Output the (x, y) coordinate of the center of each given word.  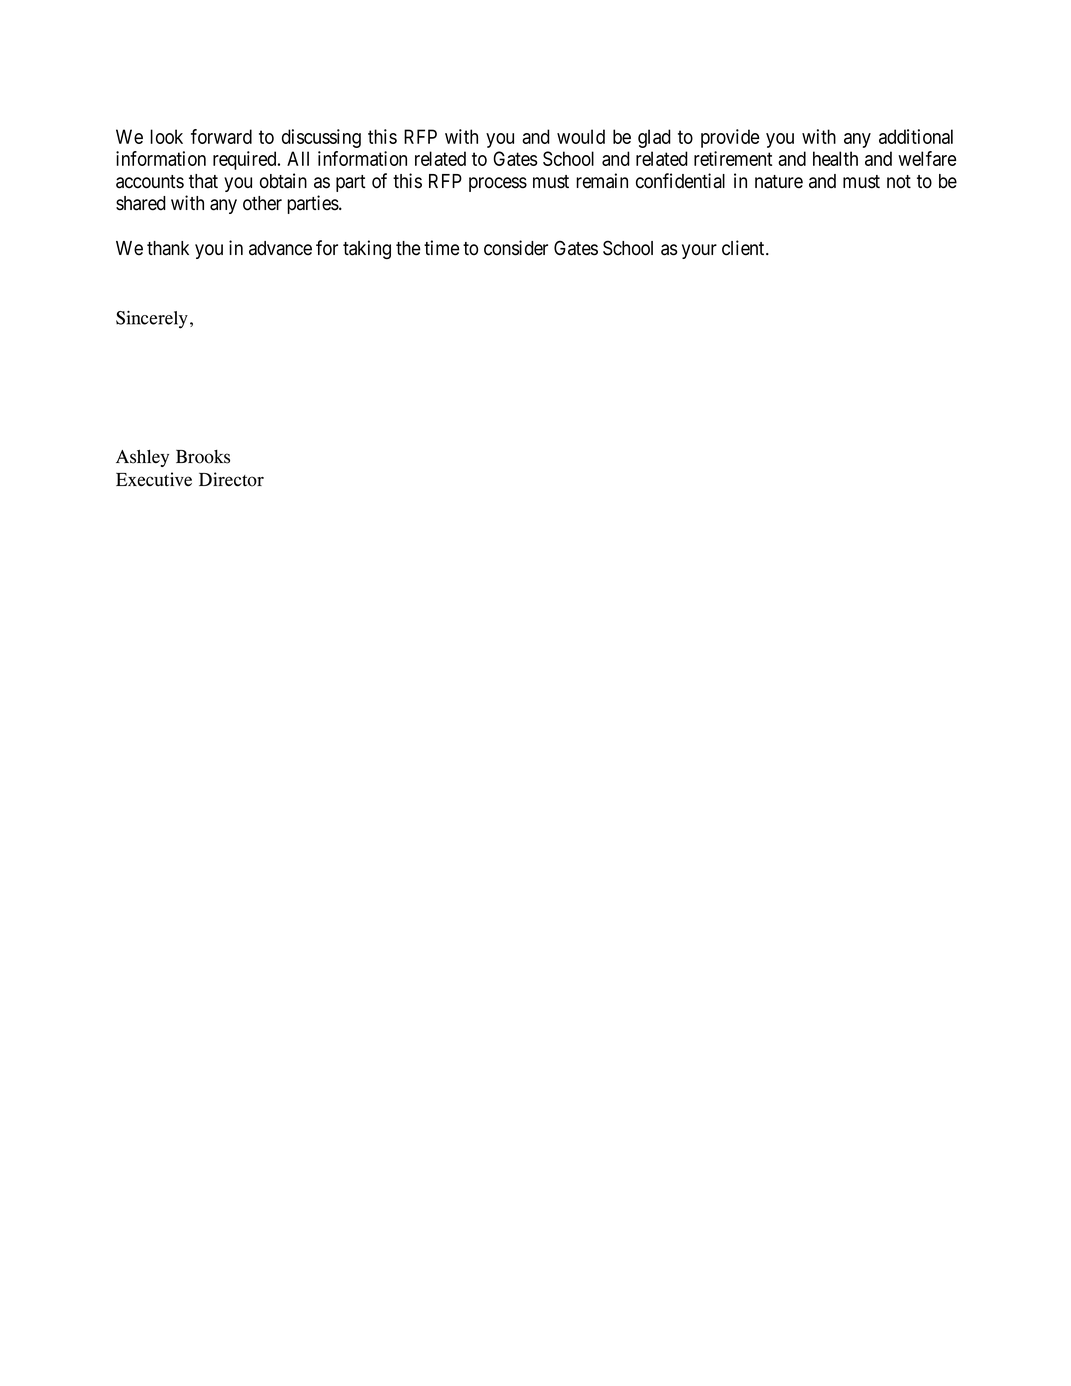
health (835, 158)
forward (221, 136)
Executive (154, 479)
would (581, 136)
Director (231, 479)
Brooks (203, 457)
